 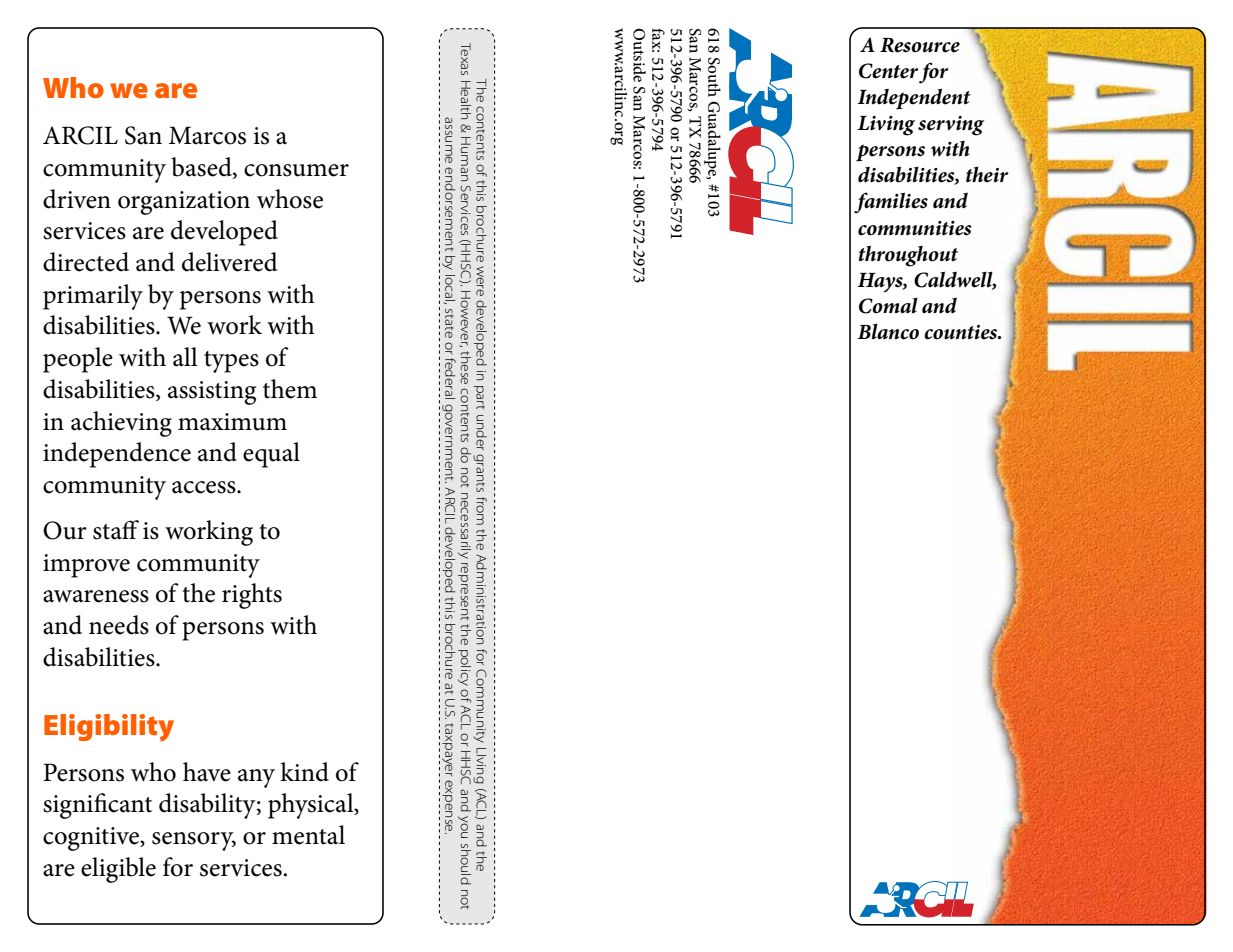 What do you see at coordinates (304, 772) in the screenshot?
I see `kind` at bounding box center [304, 772].
